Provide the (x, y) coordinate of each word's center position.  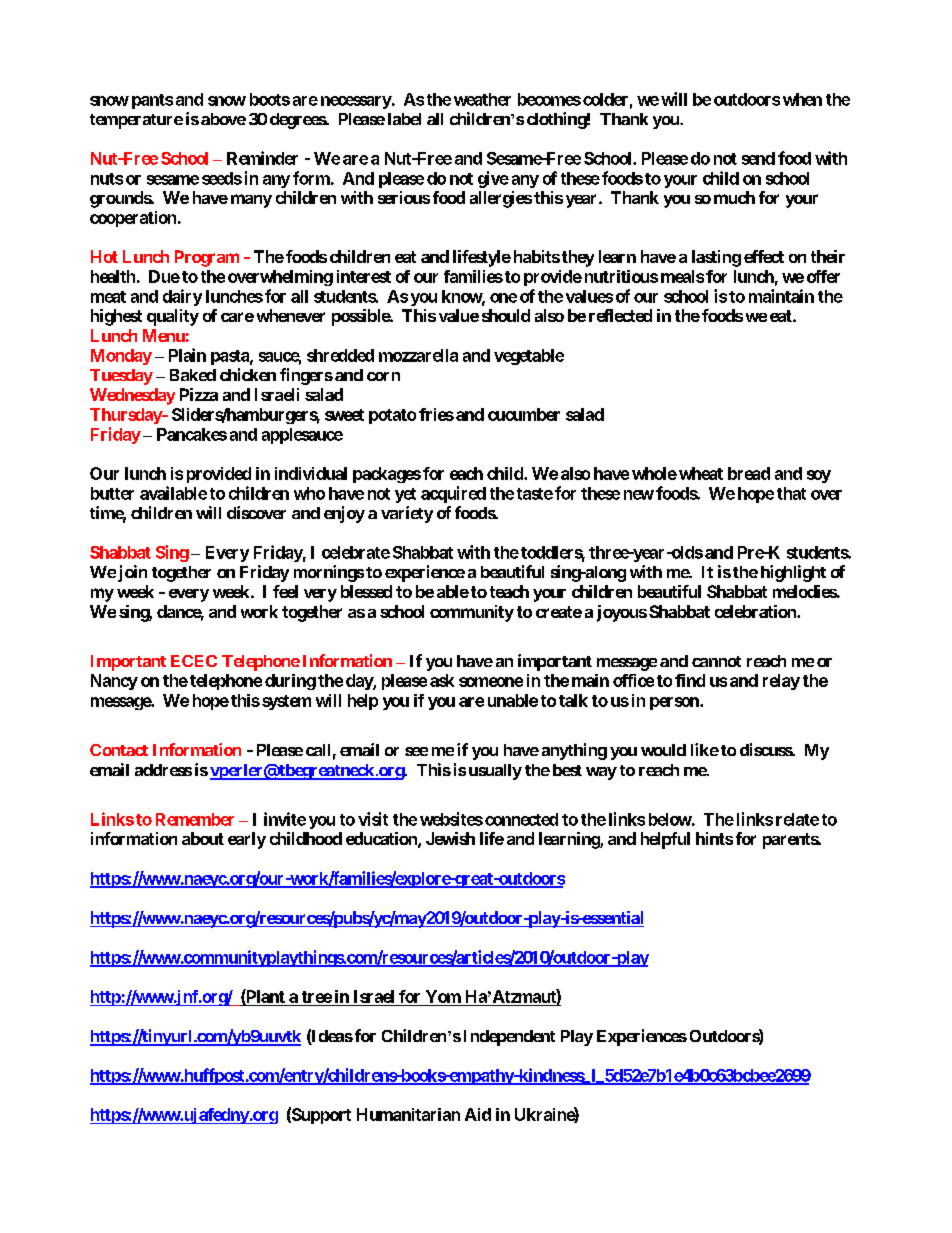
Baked (193, 375)
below (670, 819)
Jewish (450, 838)
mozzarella (418, 355)
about (203, 838)
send (758, 158)
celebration (756, 611)
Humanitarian (408, 1114)
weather (482, 99)
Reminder (262, 158)
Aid (478, 1114)
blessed (366, 591)
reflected (620, 315)
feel (285, 591)
